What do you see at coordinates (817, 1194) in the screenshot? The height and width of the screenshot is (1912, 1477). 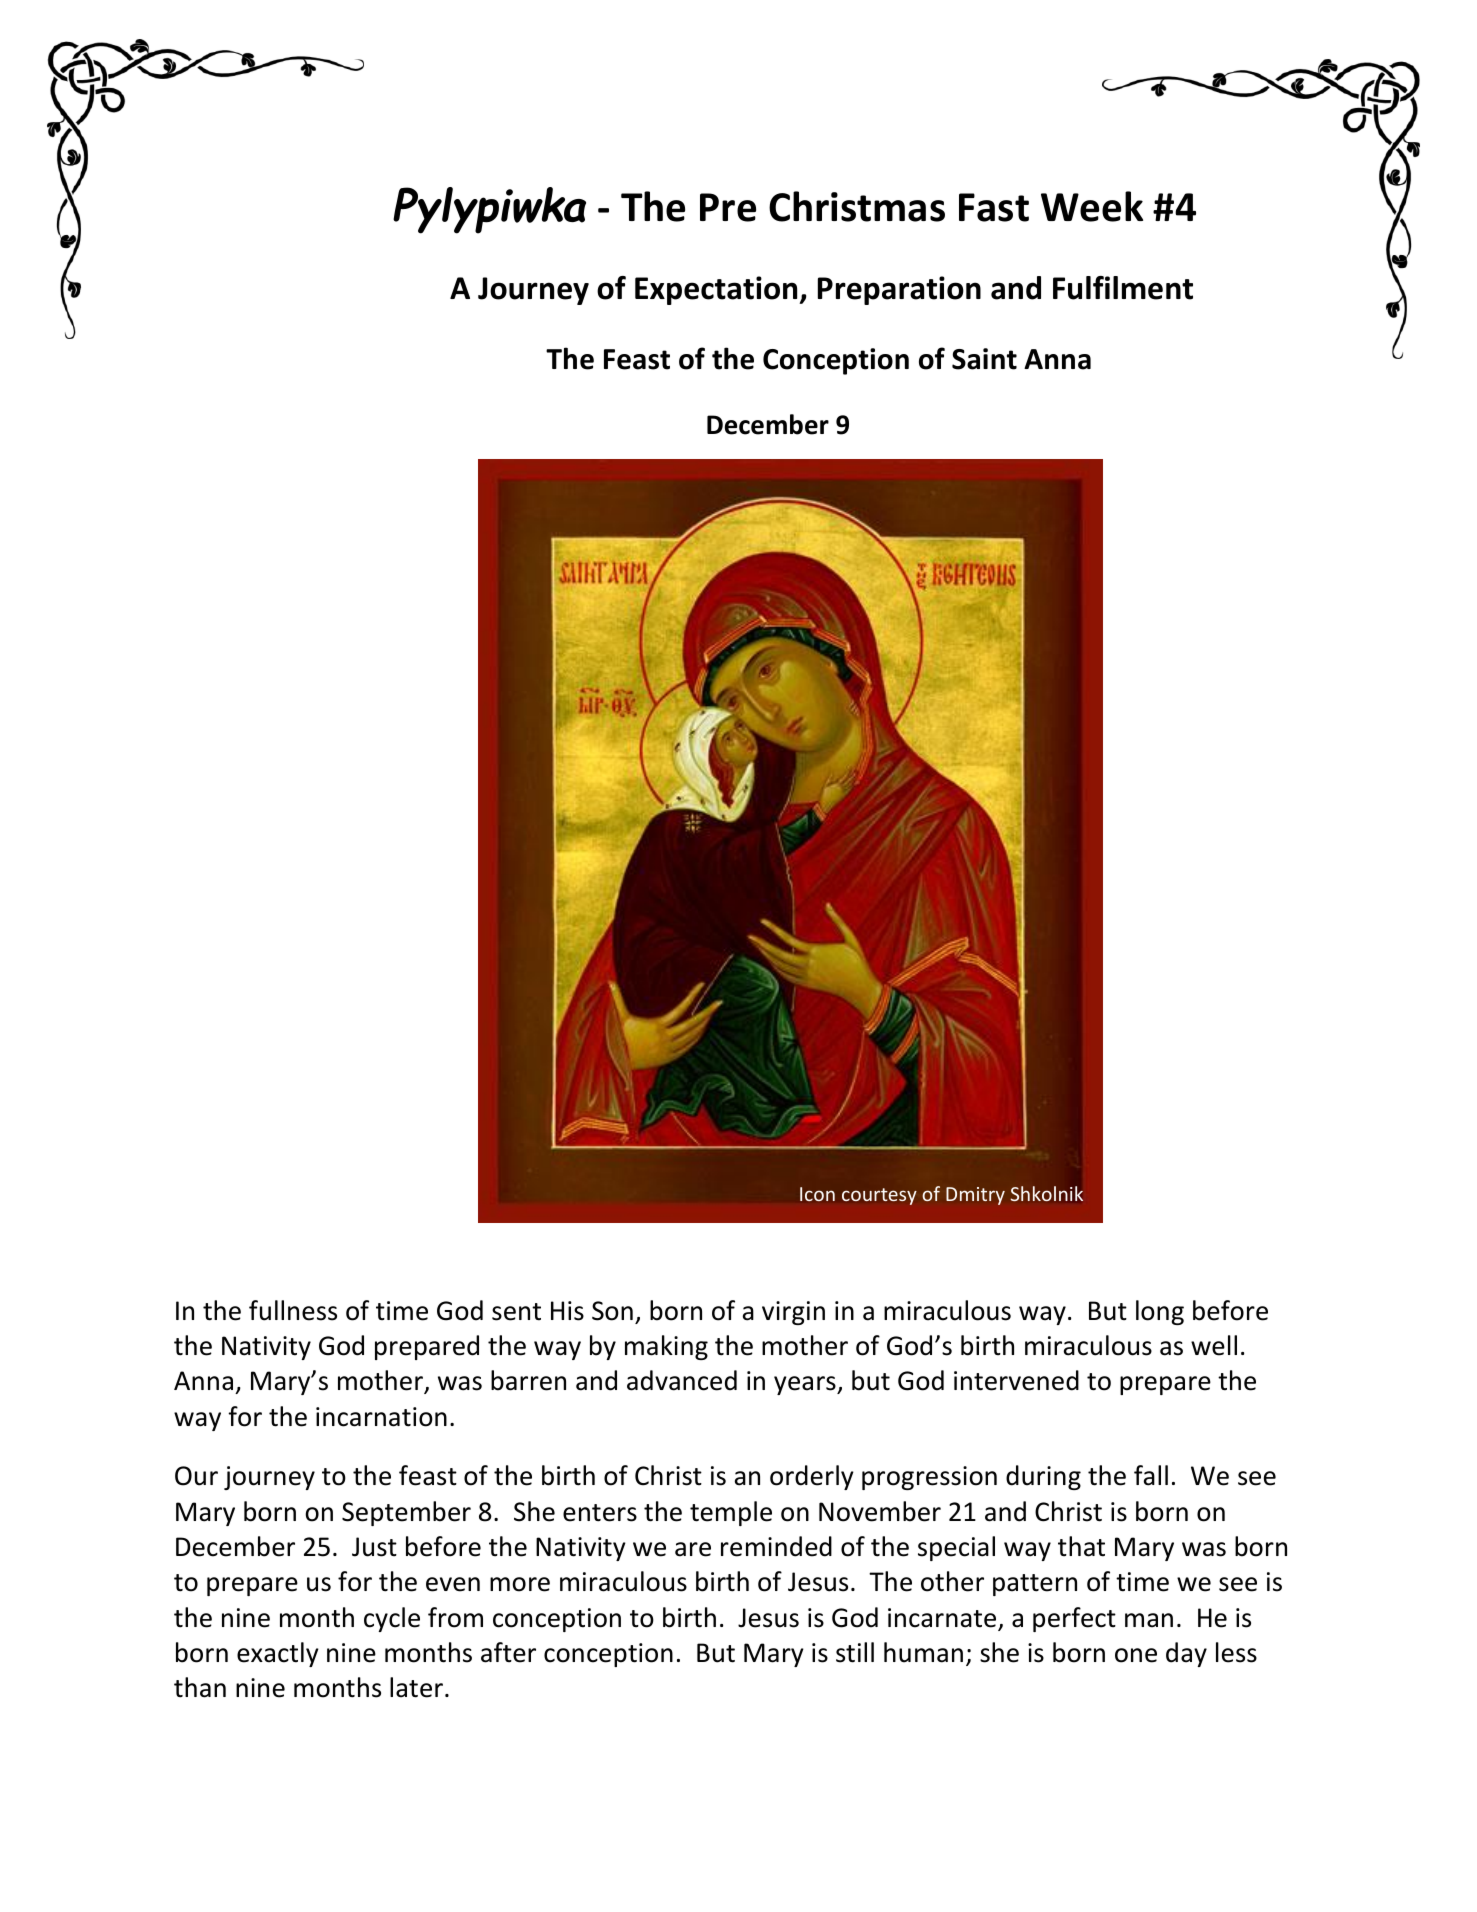 I see `Icon` at bounding box center [817, 1194].
